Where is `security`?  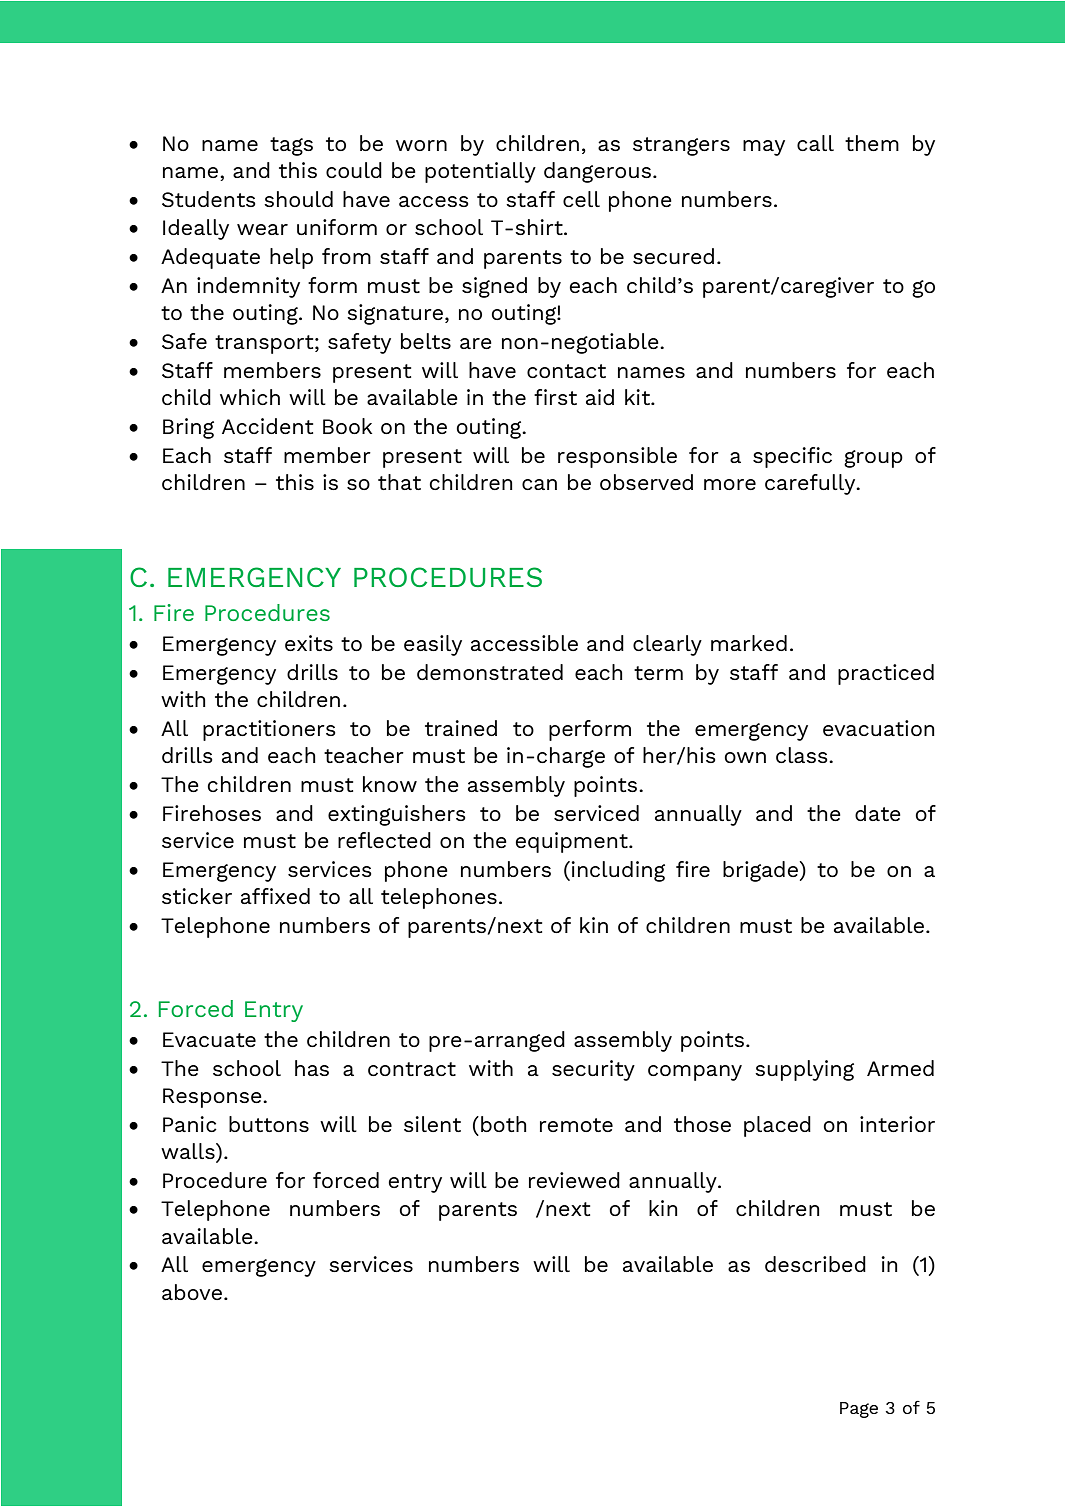 security is located at coordinates (593, 1070).
